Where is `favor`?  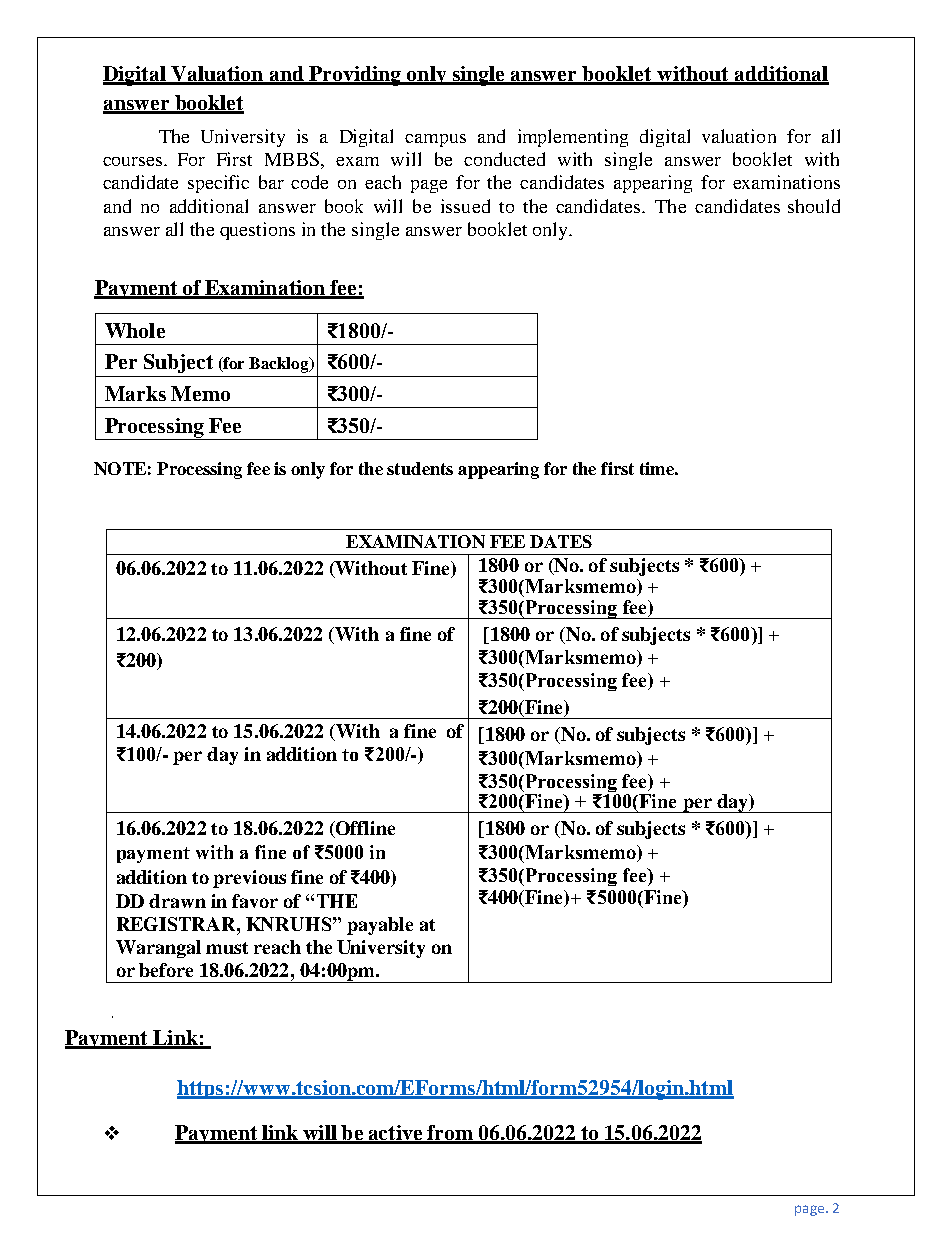
favor is located at coordinates (255, 901).
